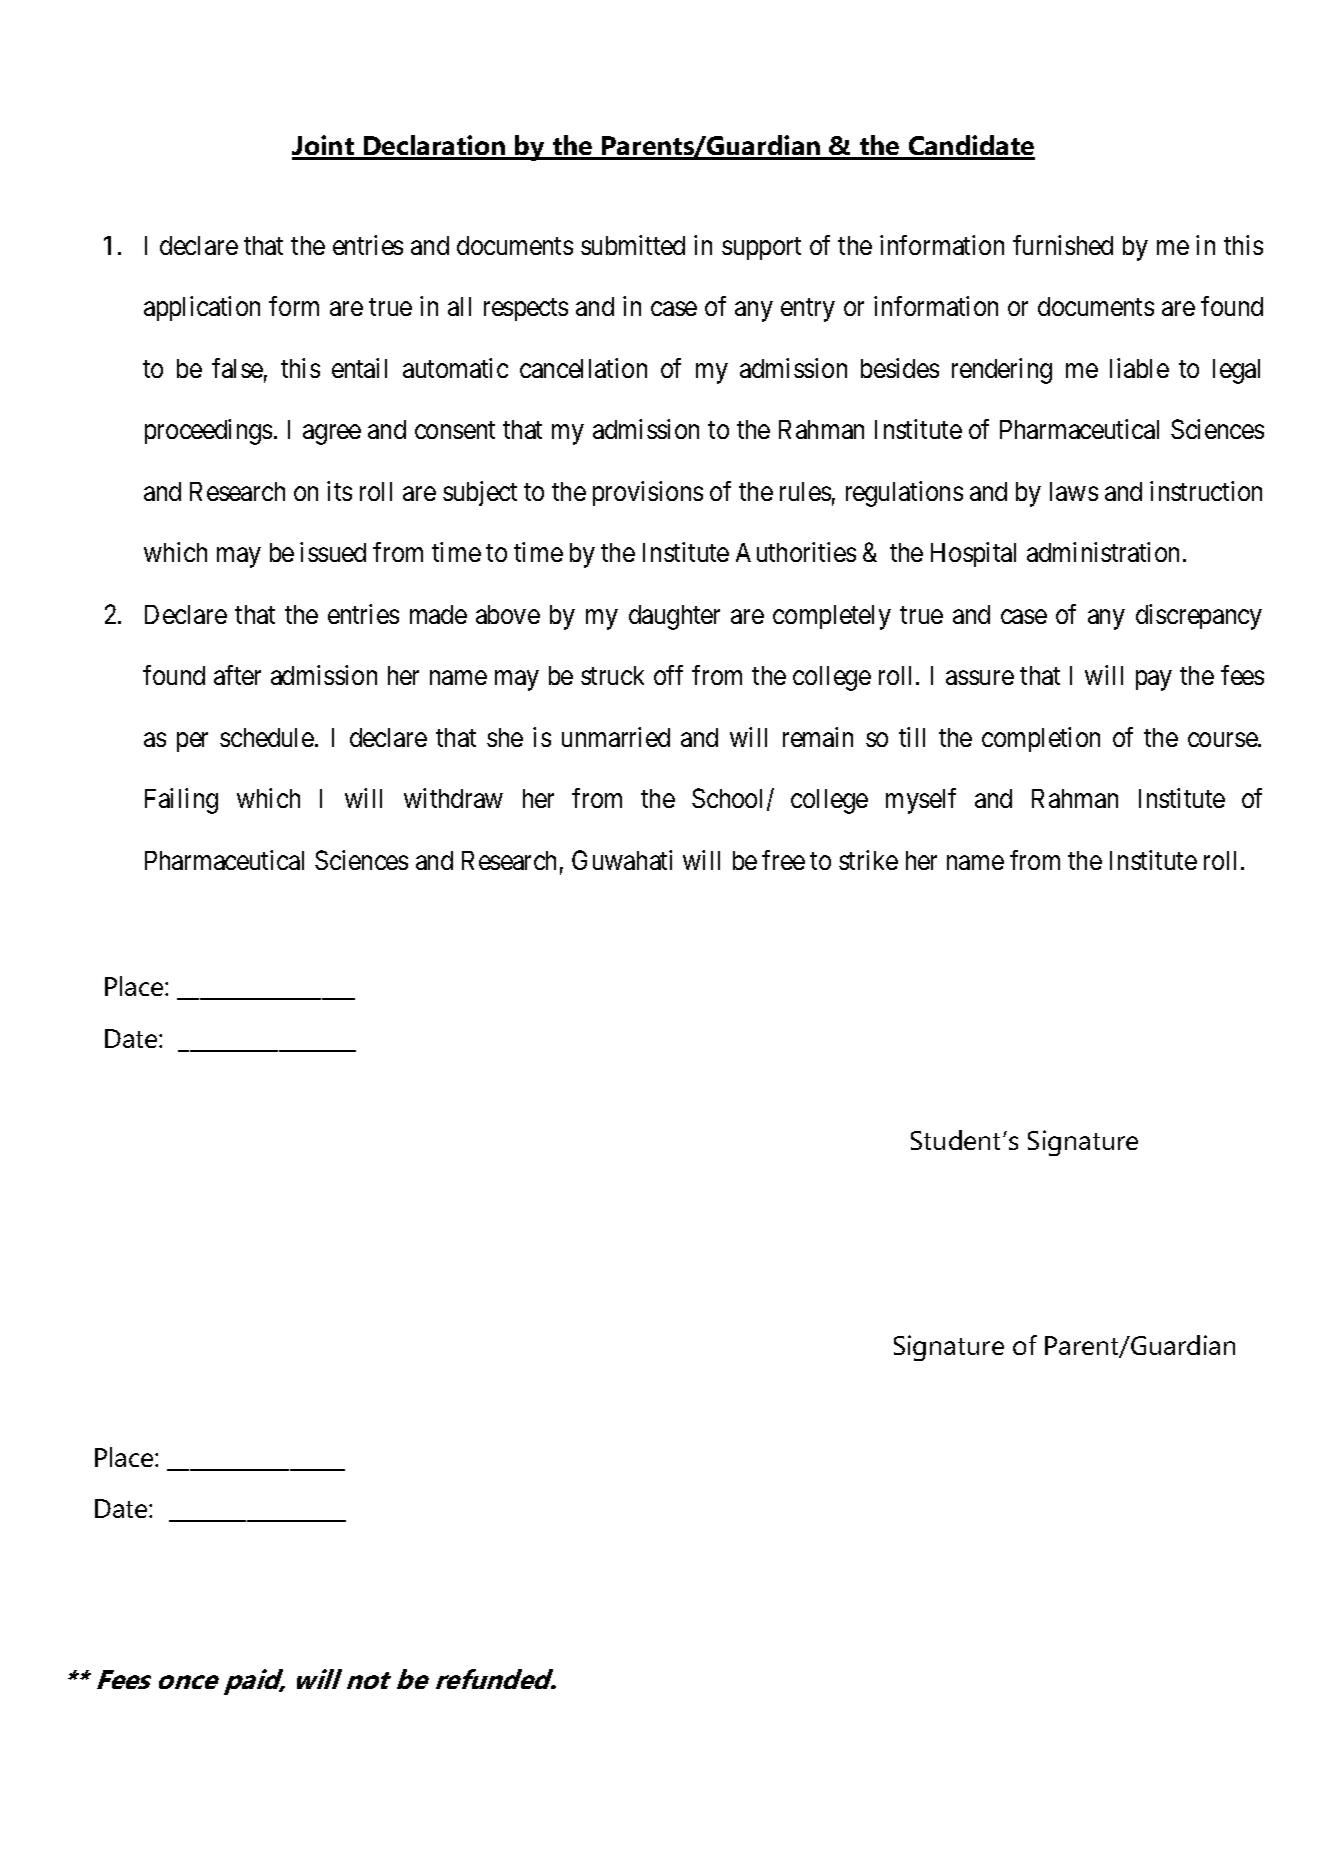 Image resolution: width=1327 pixels, height=1876 pixels. Describe the element at coordinates (1103, 552) in the screenshot. I see `administration` at that location.
